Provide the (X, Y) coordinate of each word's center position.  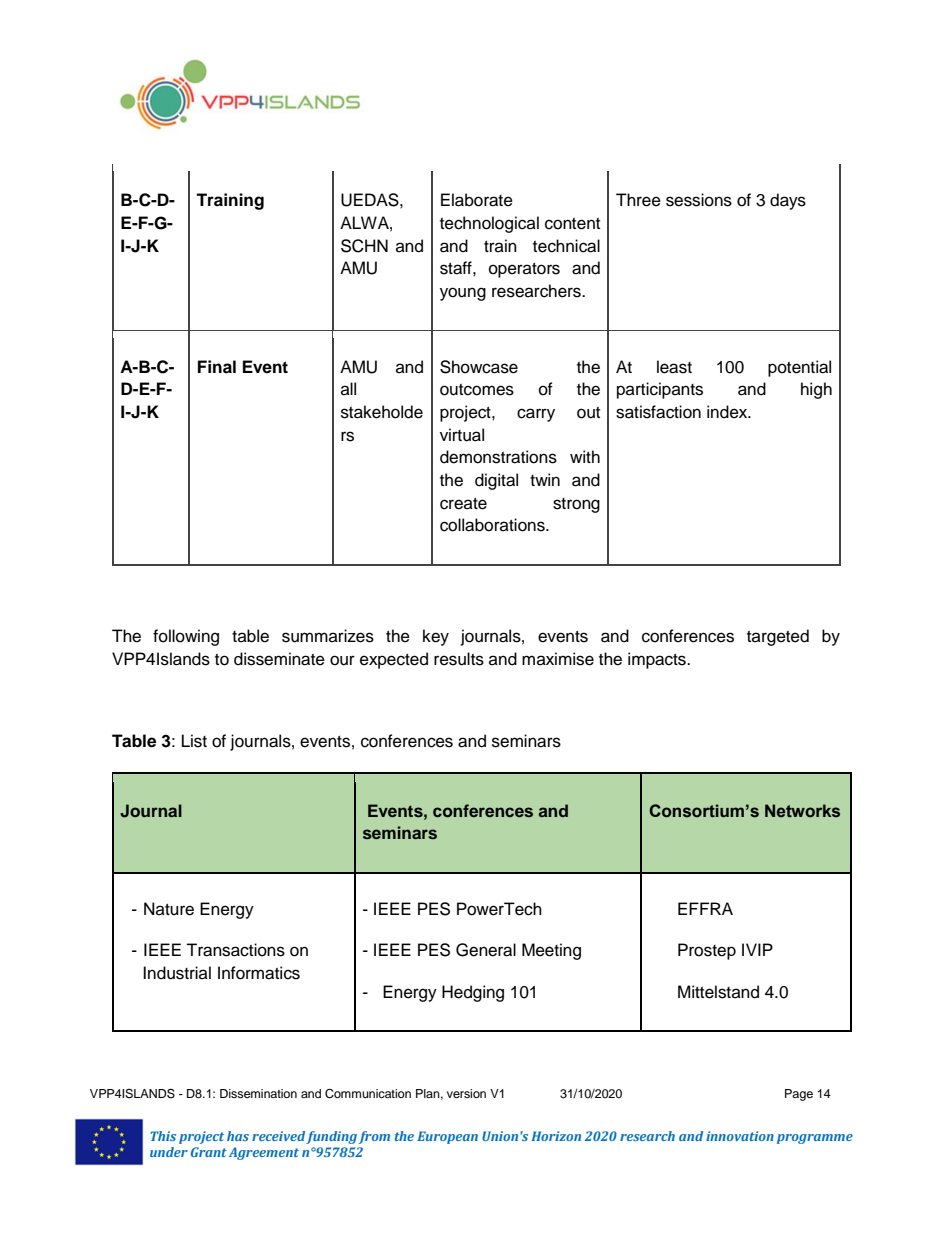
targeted (778, 637)
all (348, 388)
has (238, 1136)
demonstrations (498, 457)
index (728, 412)
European (447, 1137)
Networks (802, 811)
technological (489, 224)
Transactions (235, 950)
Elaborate (477, 200)
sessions (699, 200)
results (459, 659)
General (486, 950)
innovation (740, 1136)
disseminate (279, 659)
